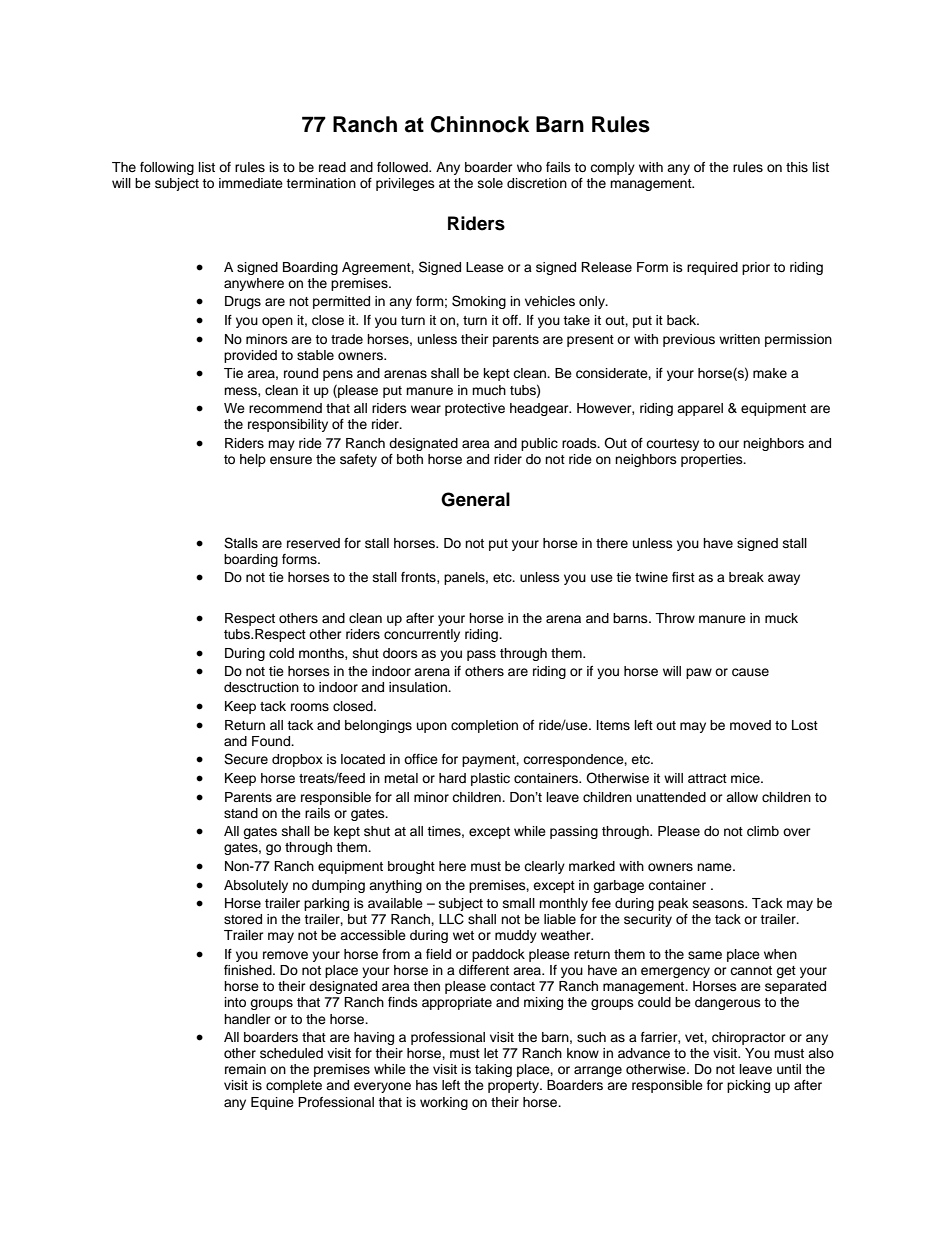 The width and height of the image is (952, 1233). Describe the element at coordinates (490, 183) in the image. I see `sole` at that location.
